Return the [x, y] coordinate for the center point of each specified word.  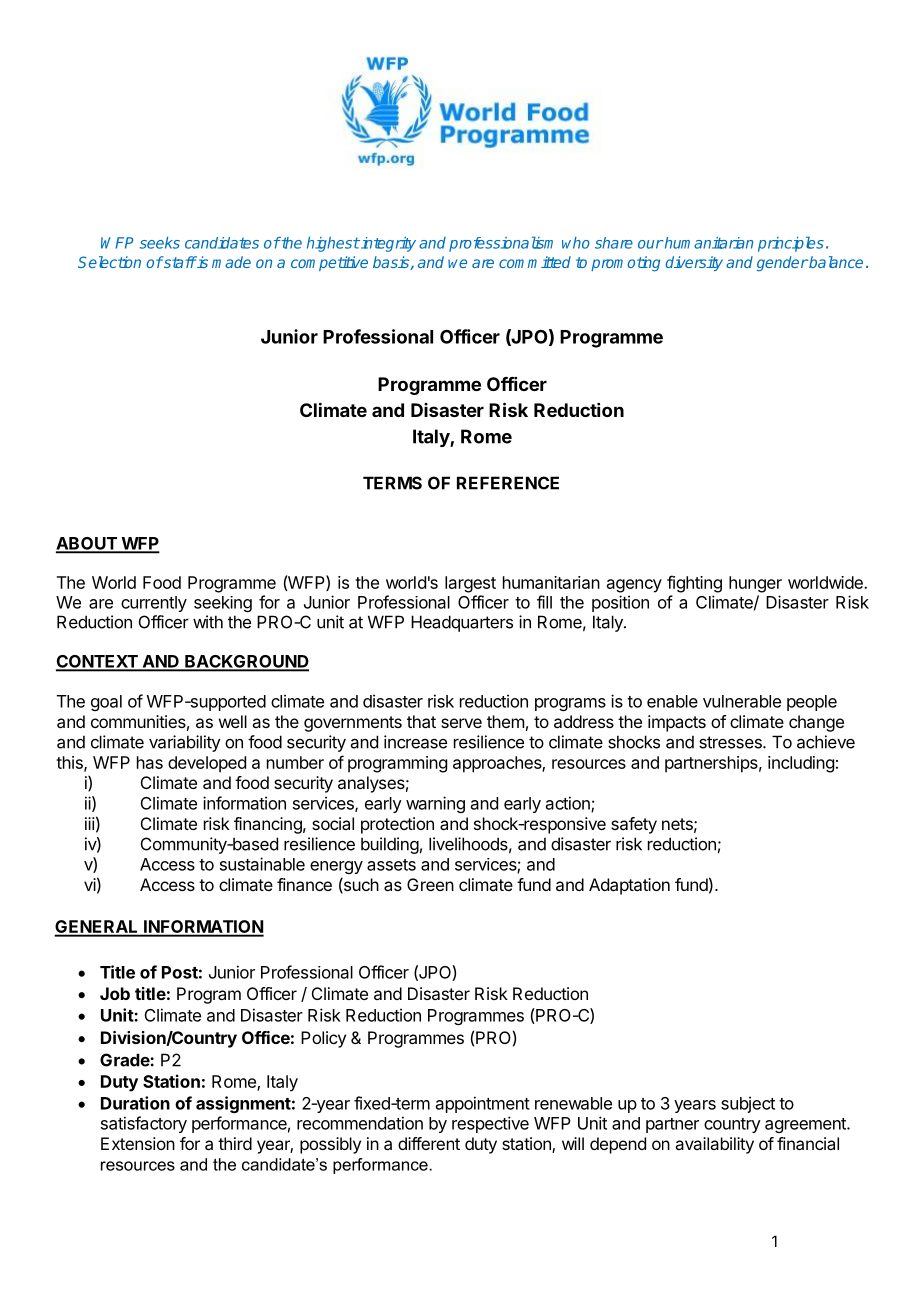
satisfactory [144, 1124]
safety [634, 825]
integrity [387, 244]
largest [470, 584]
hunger [755, 584]
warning [435, 804]
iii [90, 823]
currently [154, 604]
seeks [160, 243]
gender [782, 263]
